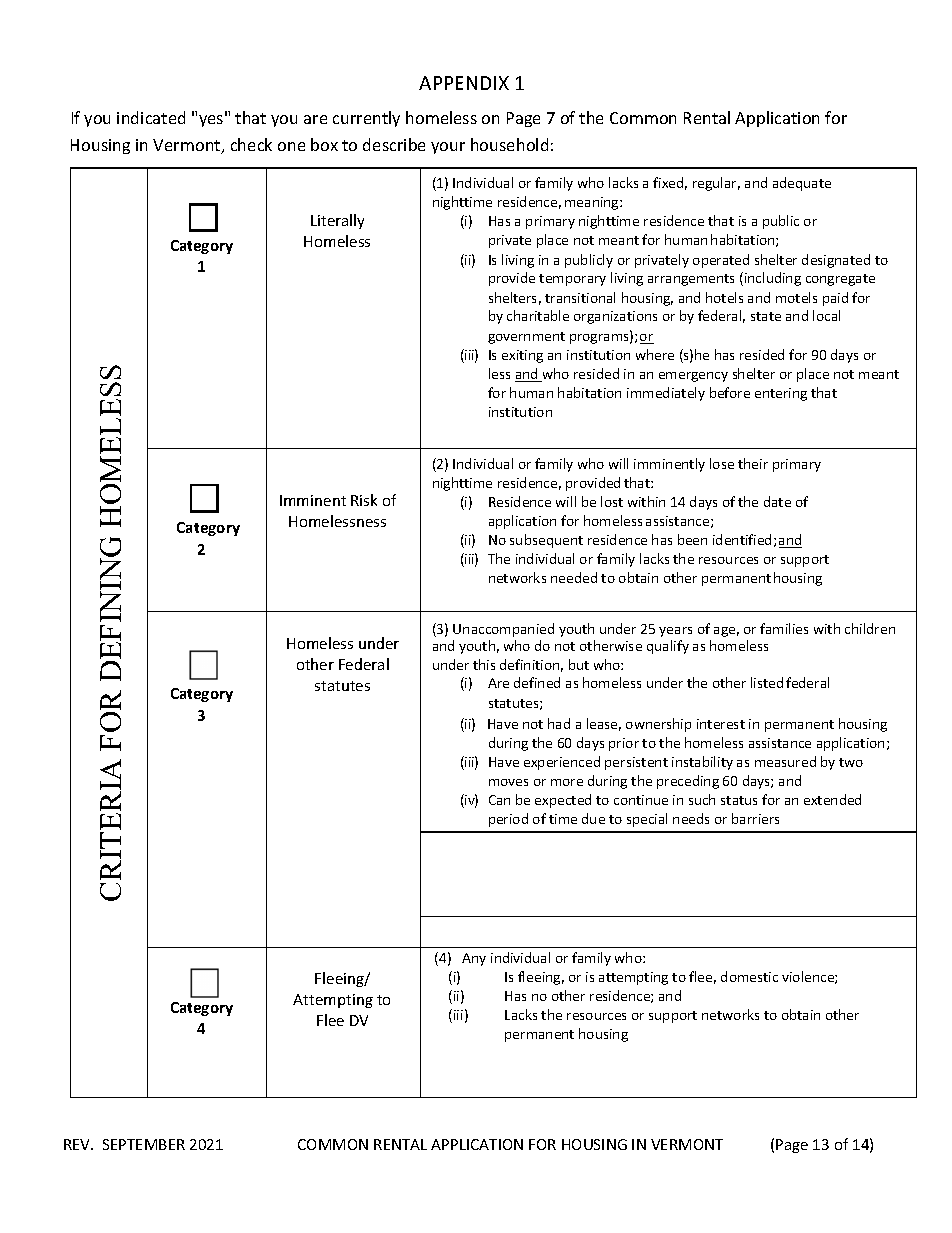  What do you see at coordinates (781, 394) in the screenshot?
I see `entering` at bounding box center [781, 394].
